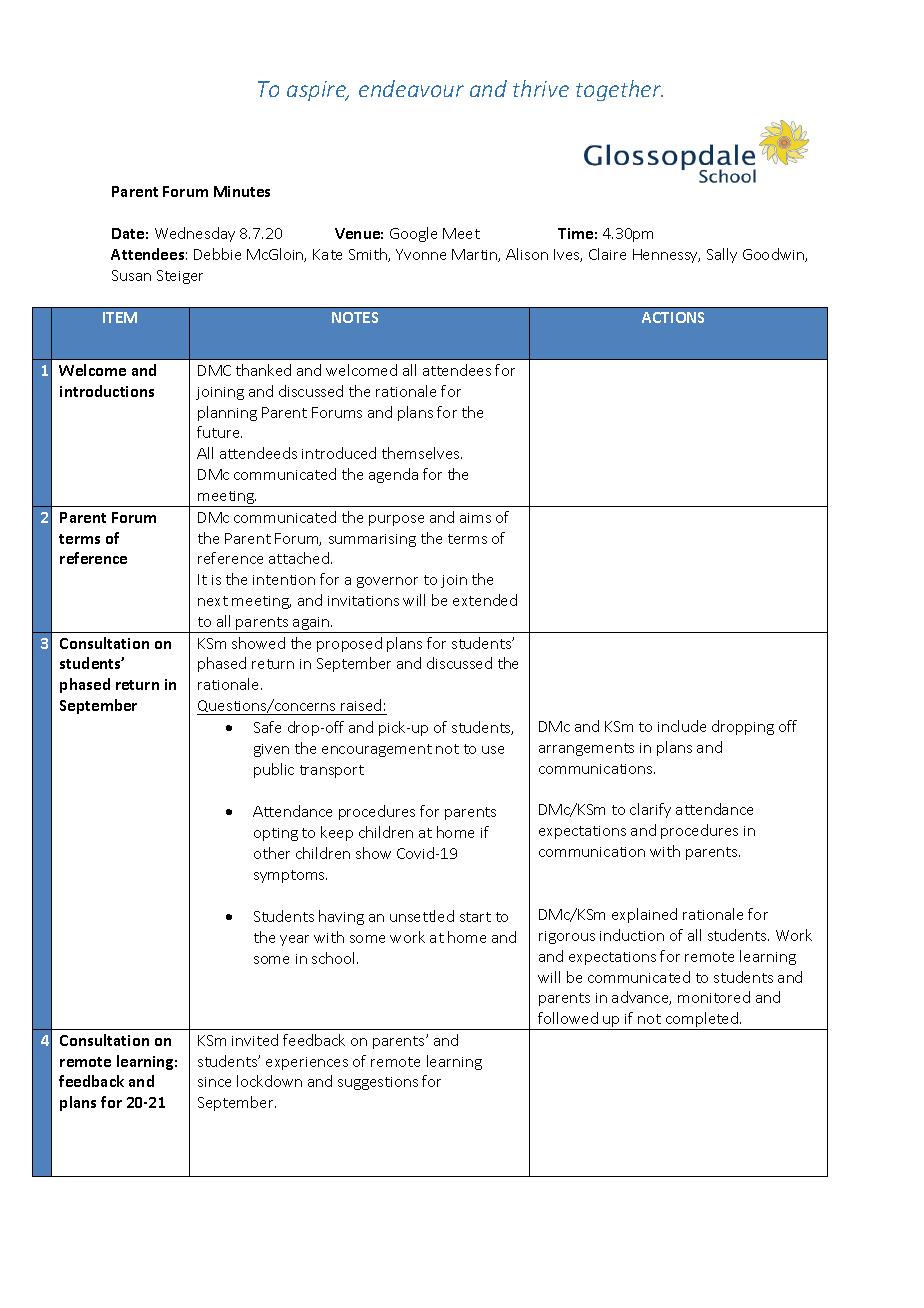  What do you see at coordinates (214, 1082) in the page?
I see `since` at bounding box center [214, 1082].
